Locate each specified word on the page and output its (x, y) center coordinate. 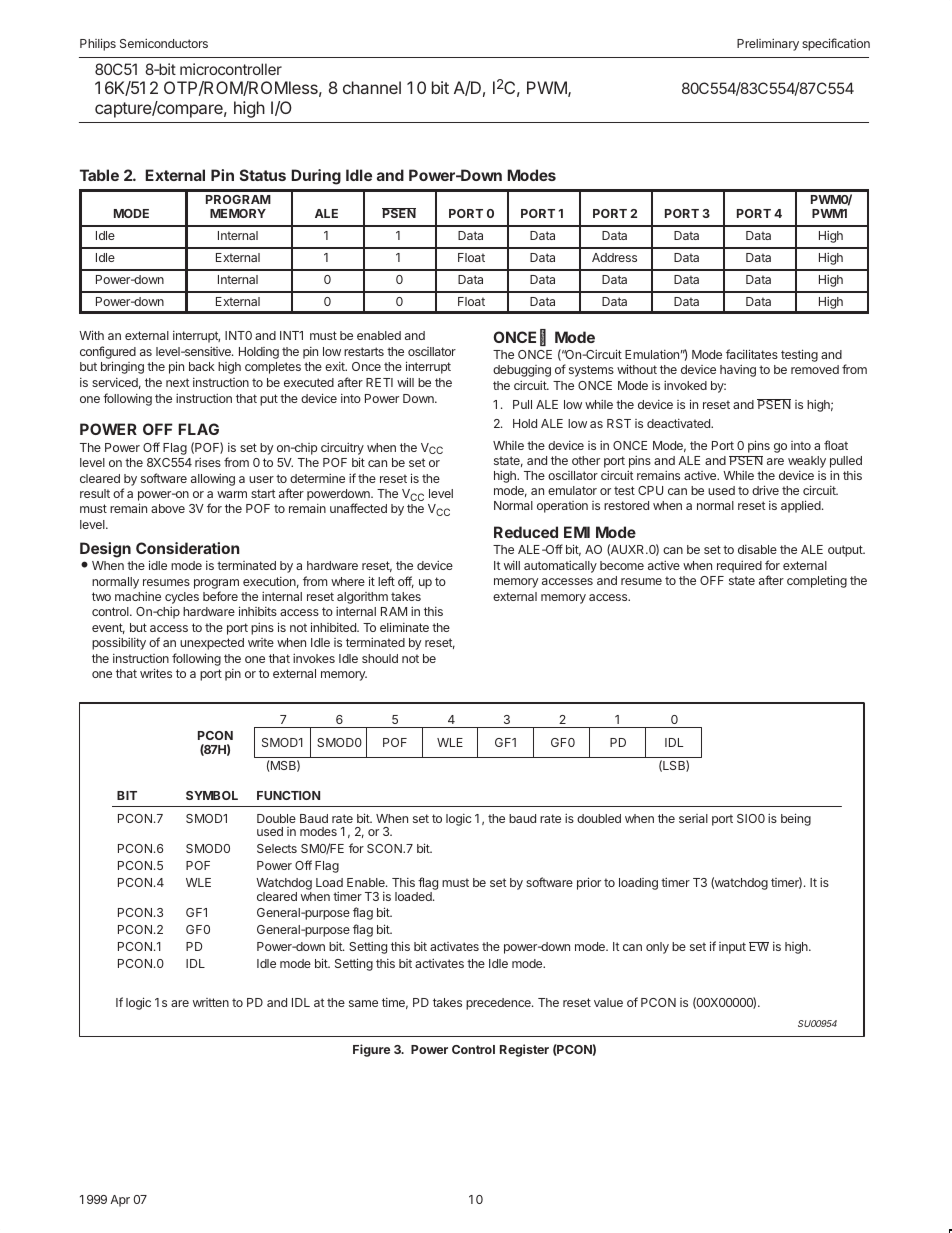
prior (589, 883)
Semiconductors (164, 43)
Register (524, 1050)
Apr (120, 1201)
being (796, 819)
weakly (807, 462)
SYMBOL (212, 795)
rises (208, 462)
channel (372, 87)
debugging (522, 371)
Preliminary (768, 44)
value (608, 1002)
